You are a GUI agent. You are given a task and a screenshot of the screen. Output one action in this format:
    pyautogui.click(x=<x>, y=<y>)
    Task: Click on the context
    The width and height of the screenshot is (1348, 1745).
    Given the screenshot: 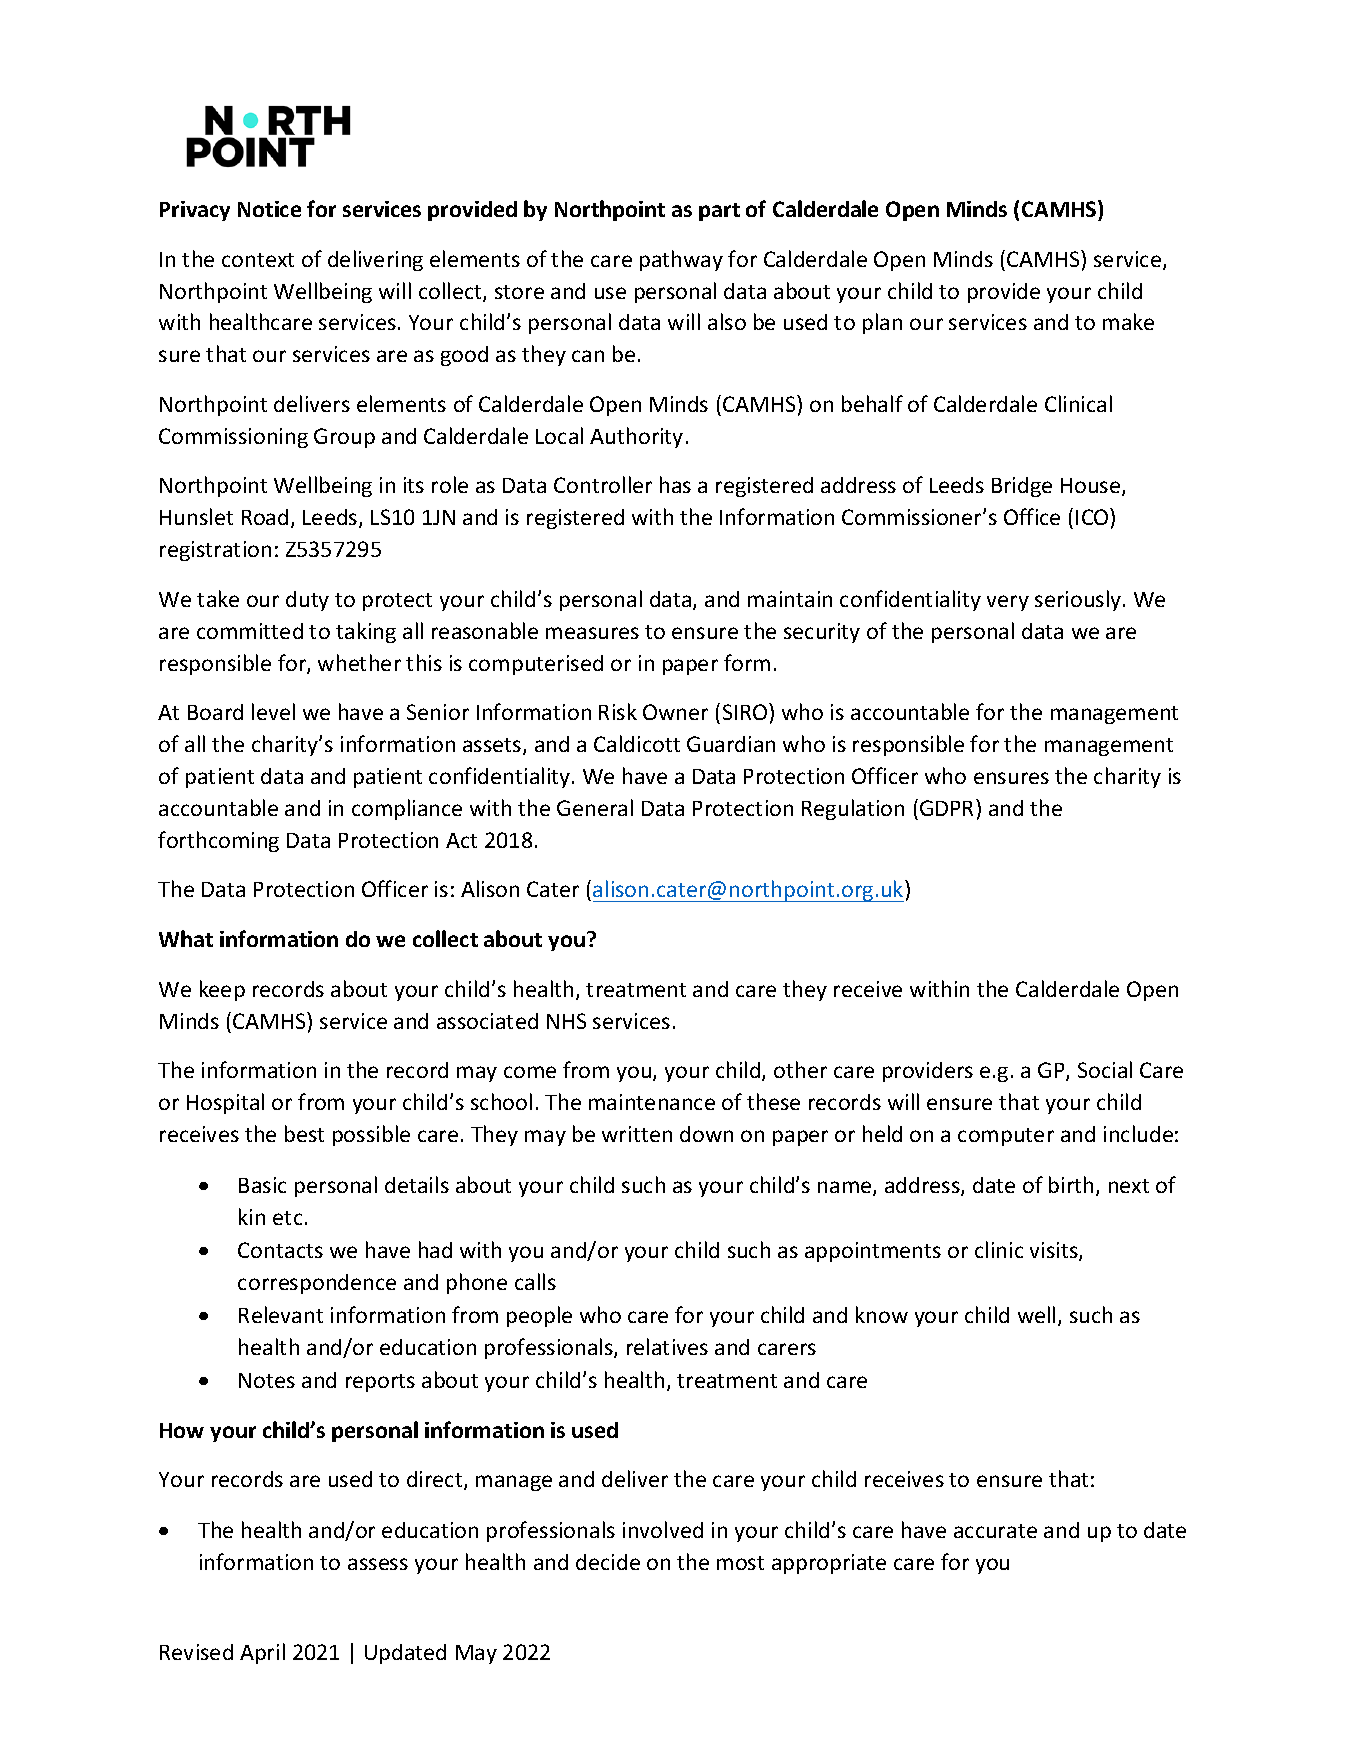 What is the action you would take?
    pyautogui.click(x=258, y=260)
